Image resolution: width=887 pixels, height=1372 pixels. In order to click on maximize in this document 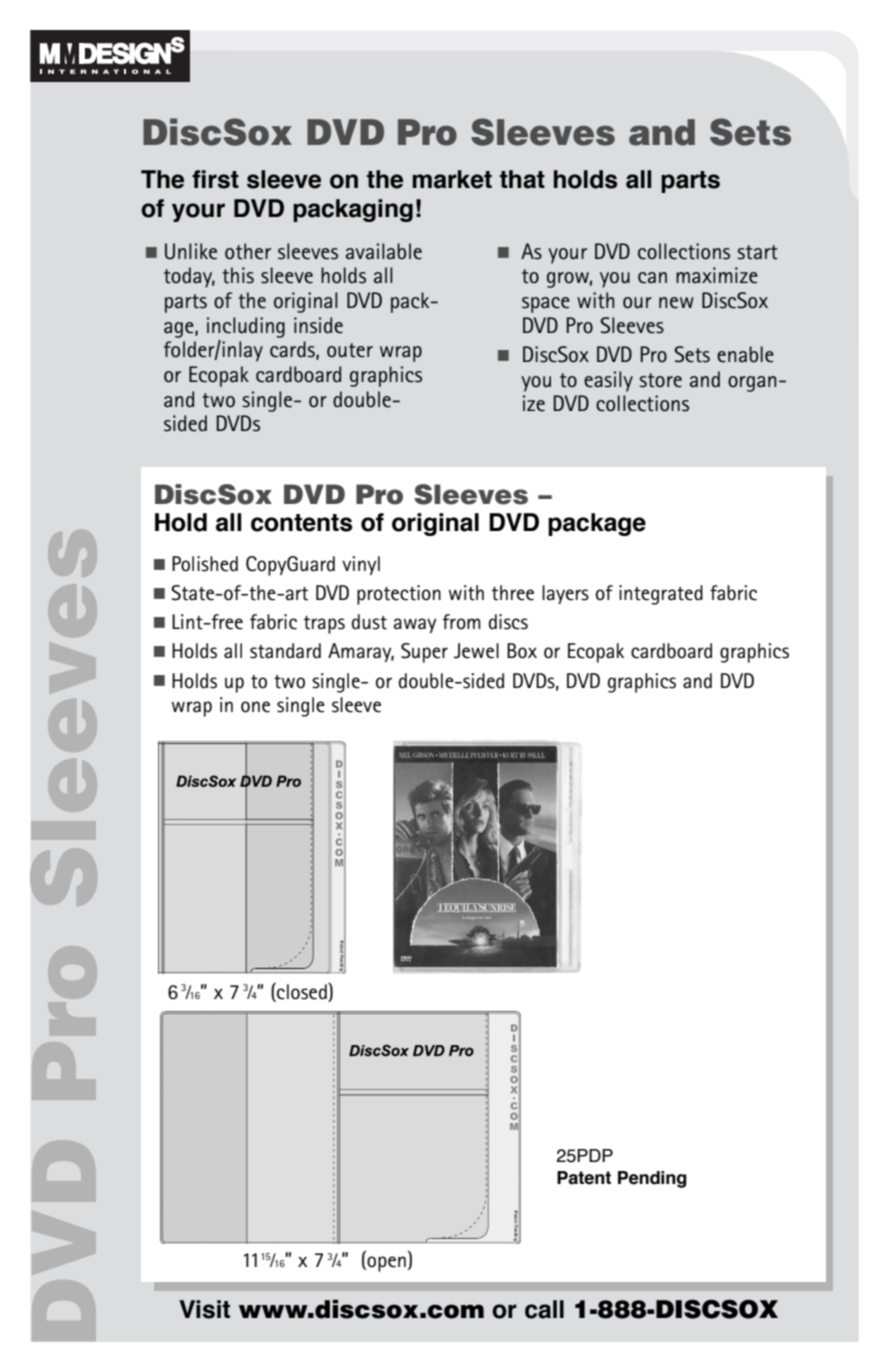, I will do `click(717, 275)`.
